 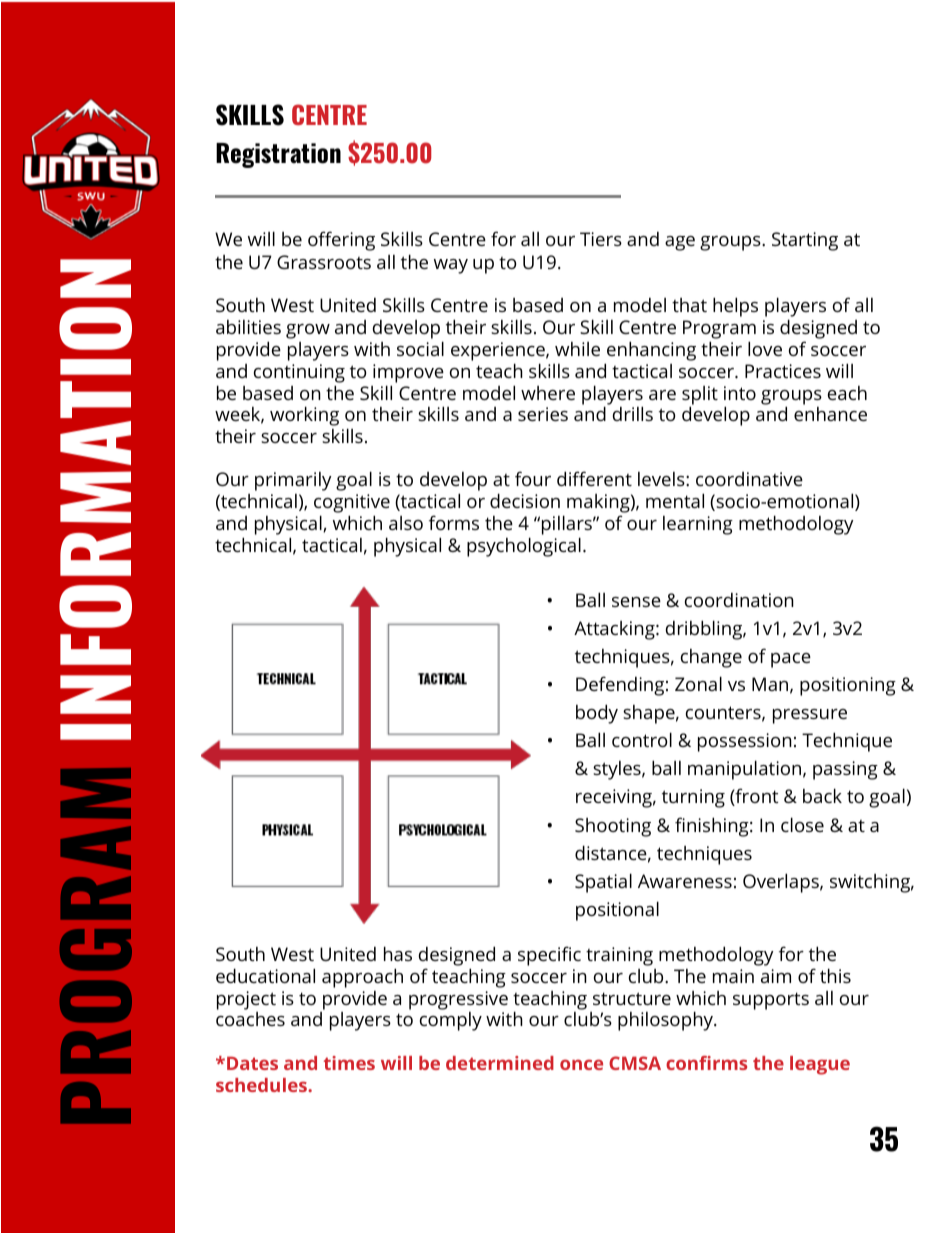 What do you see at coordinates (278, 155) in the screenshot?
I see `Registration` at bounding box center [278, 155].
